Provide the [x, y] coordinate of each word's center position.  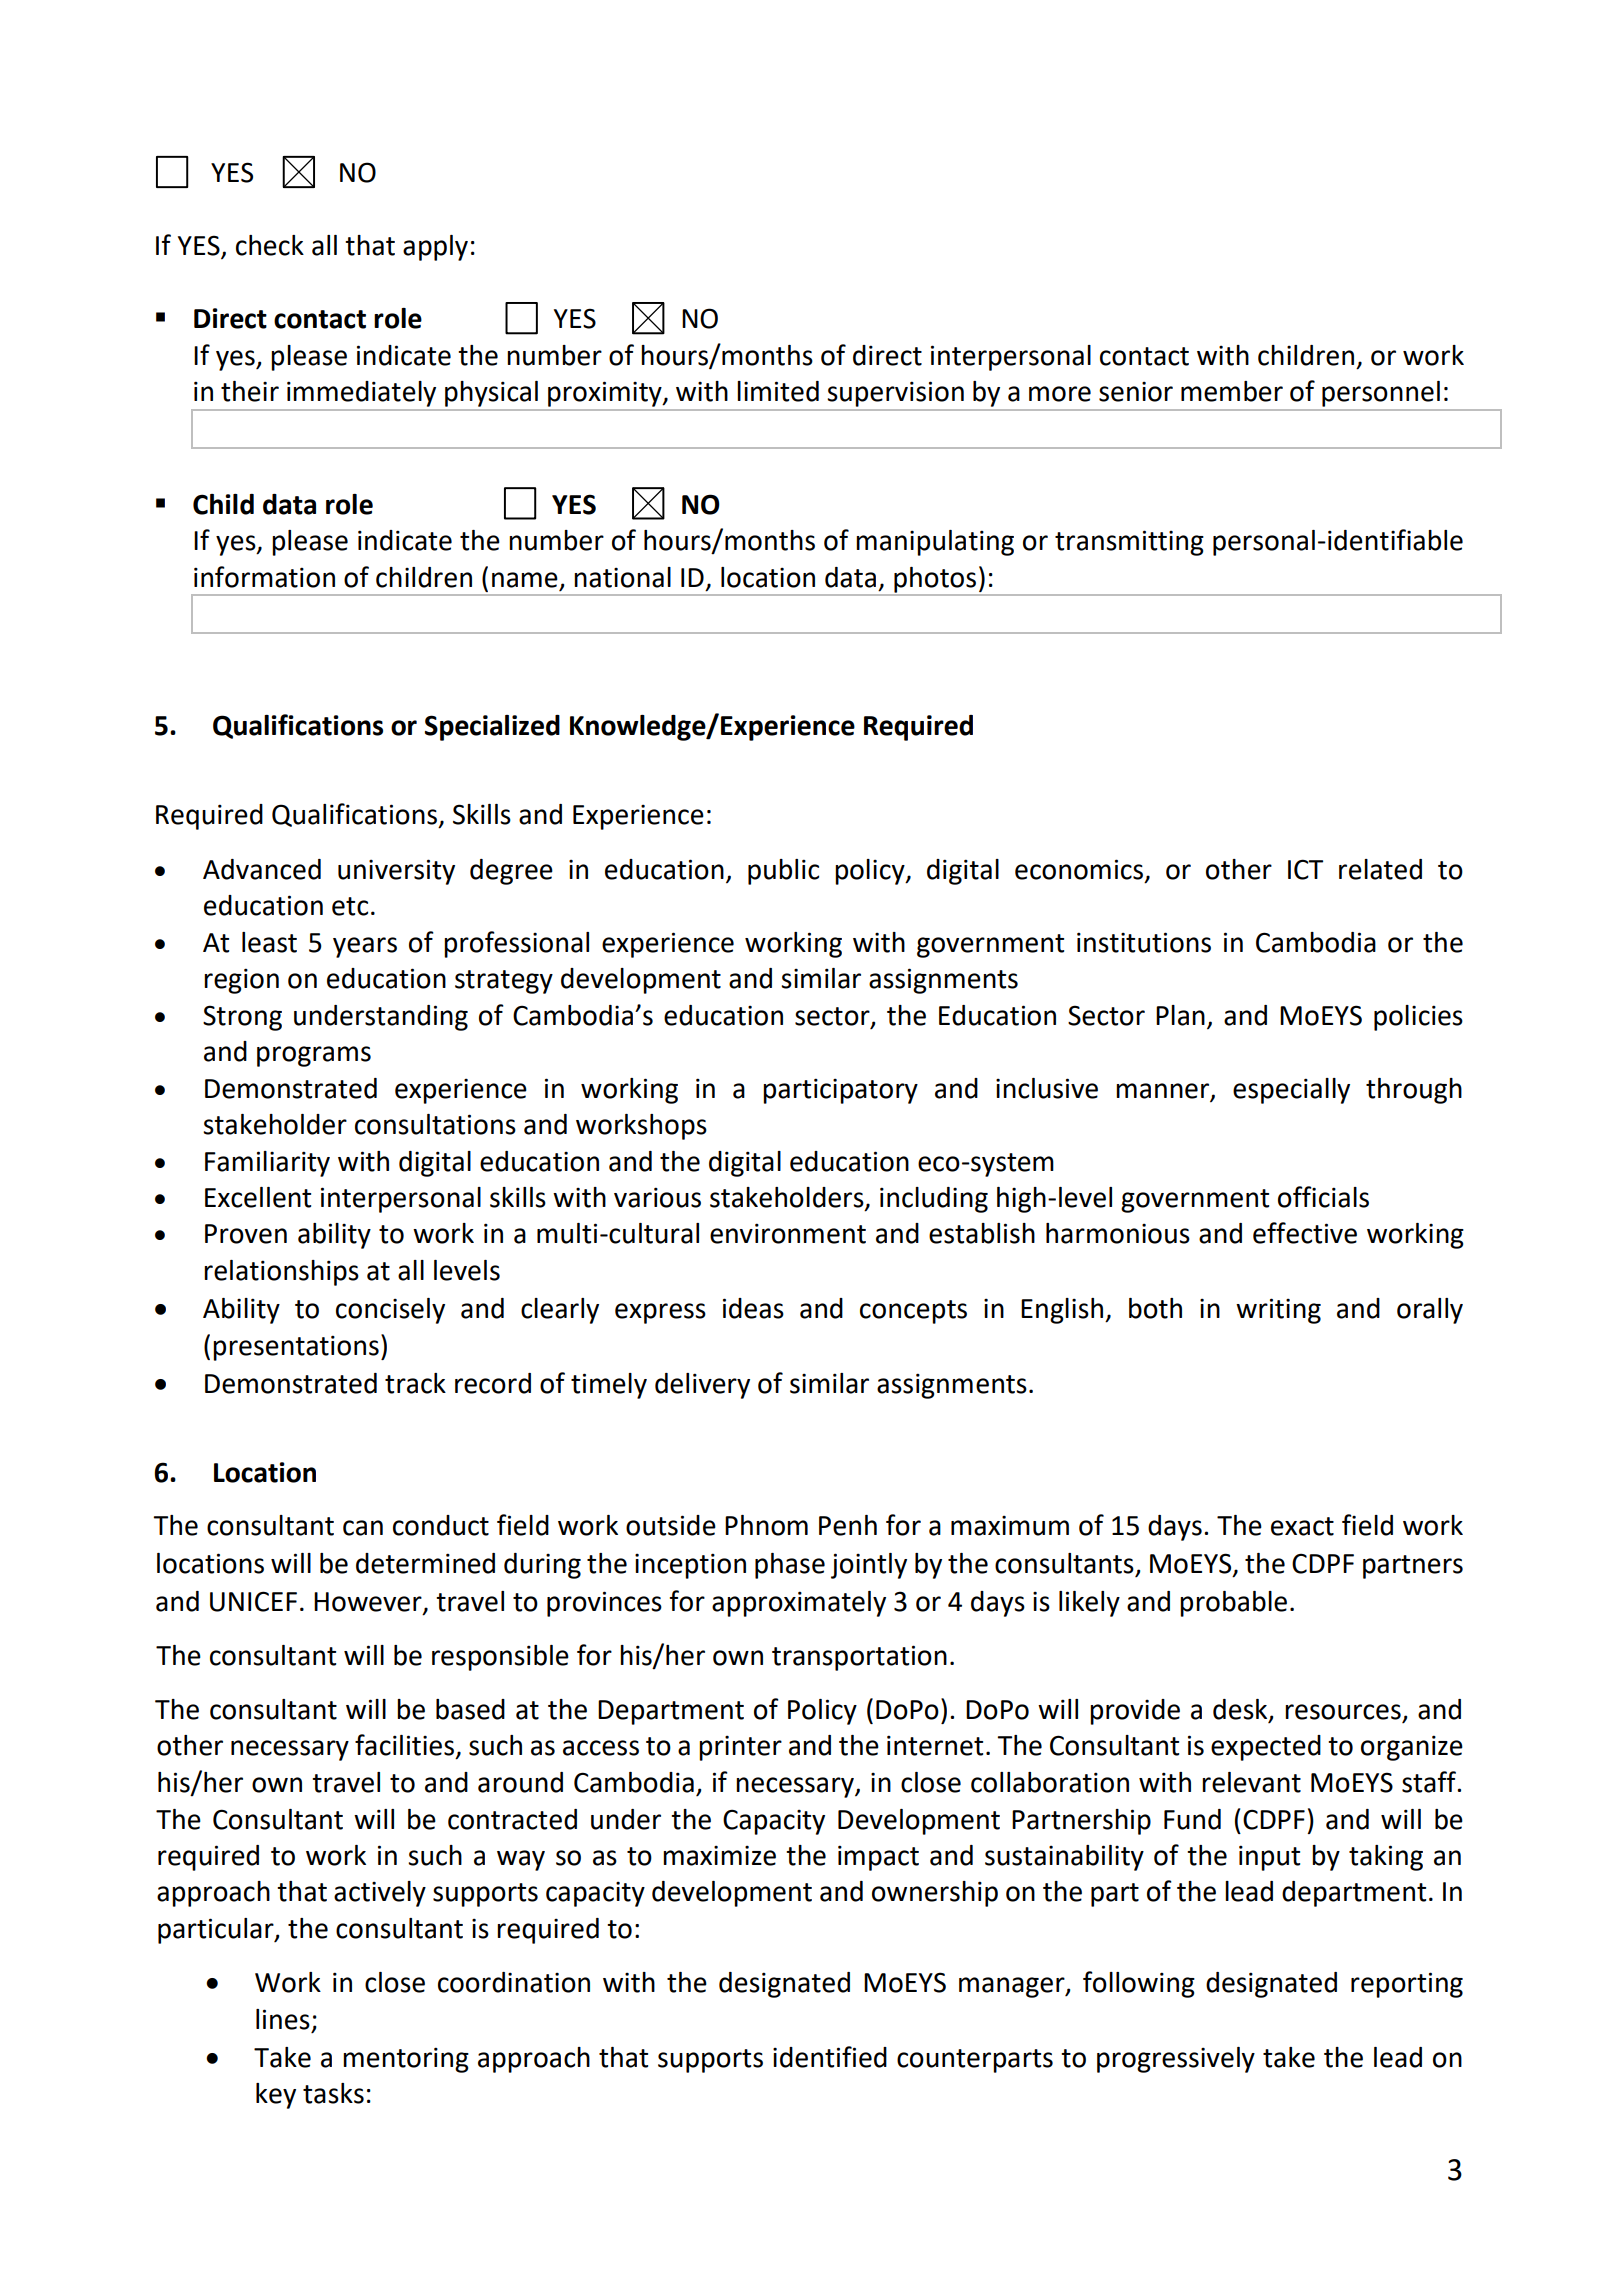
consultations [435, 1124]
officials [1323, 1197]
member [1232, 391]
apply [435, 248]
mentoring [406, 2060]
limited [778, 391]
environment [788, 1233]
